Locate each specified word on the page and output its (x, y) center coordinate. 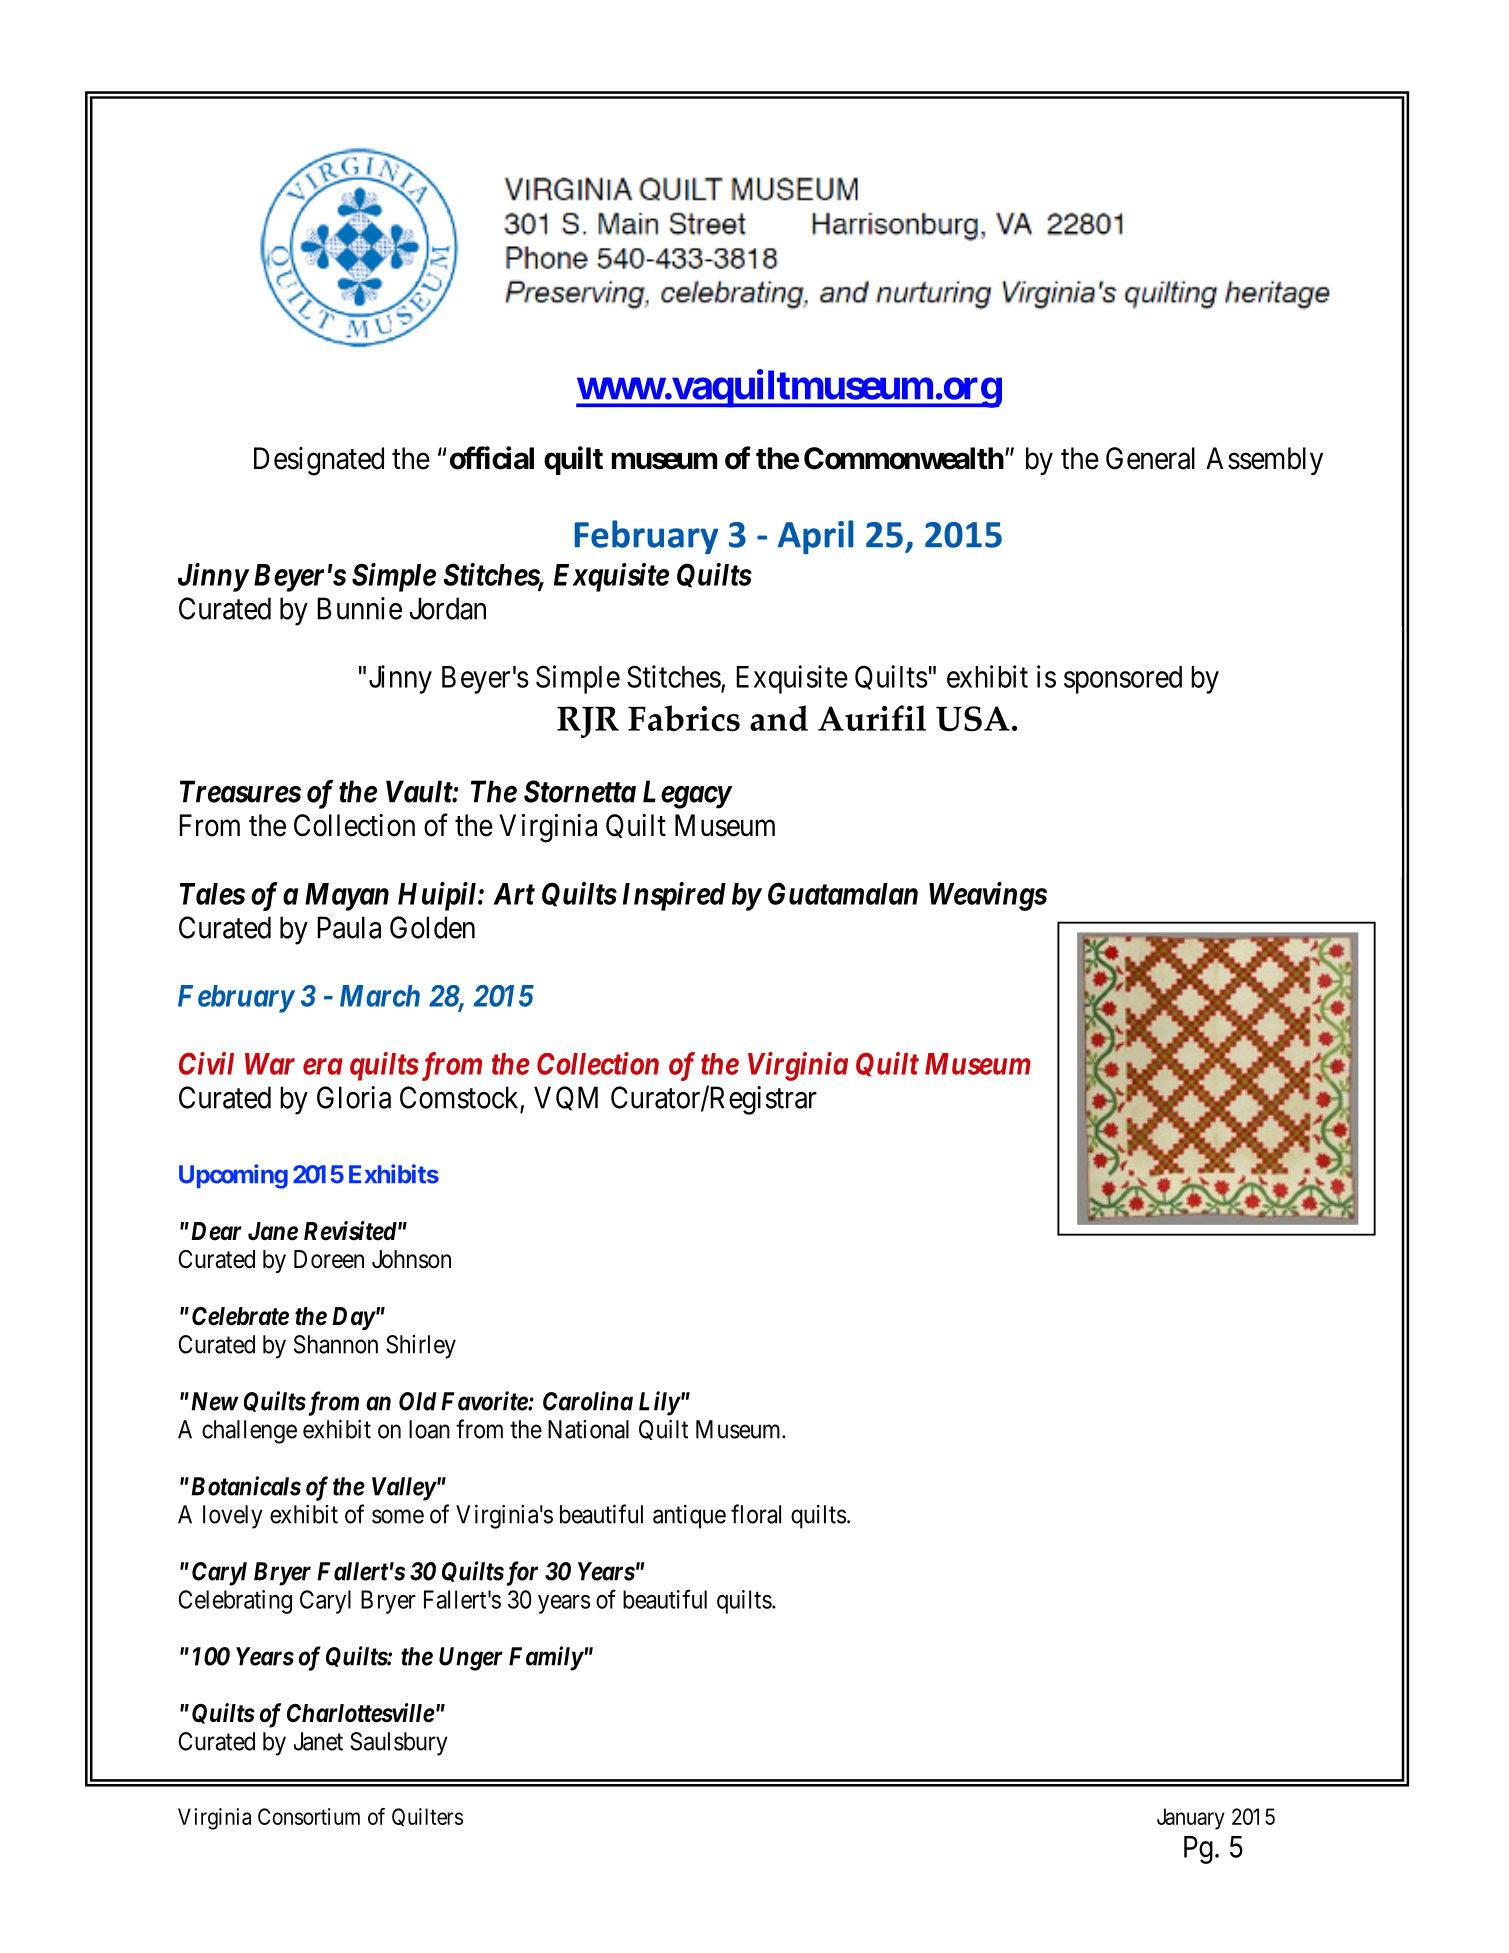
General (1150, 458)
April (816, 537)
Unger (471, 1659)
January (1191, 1819)
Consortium (309, 1816)
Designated (319, 461)
